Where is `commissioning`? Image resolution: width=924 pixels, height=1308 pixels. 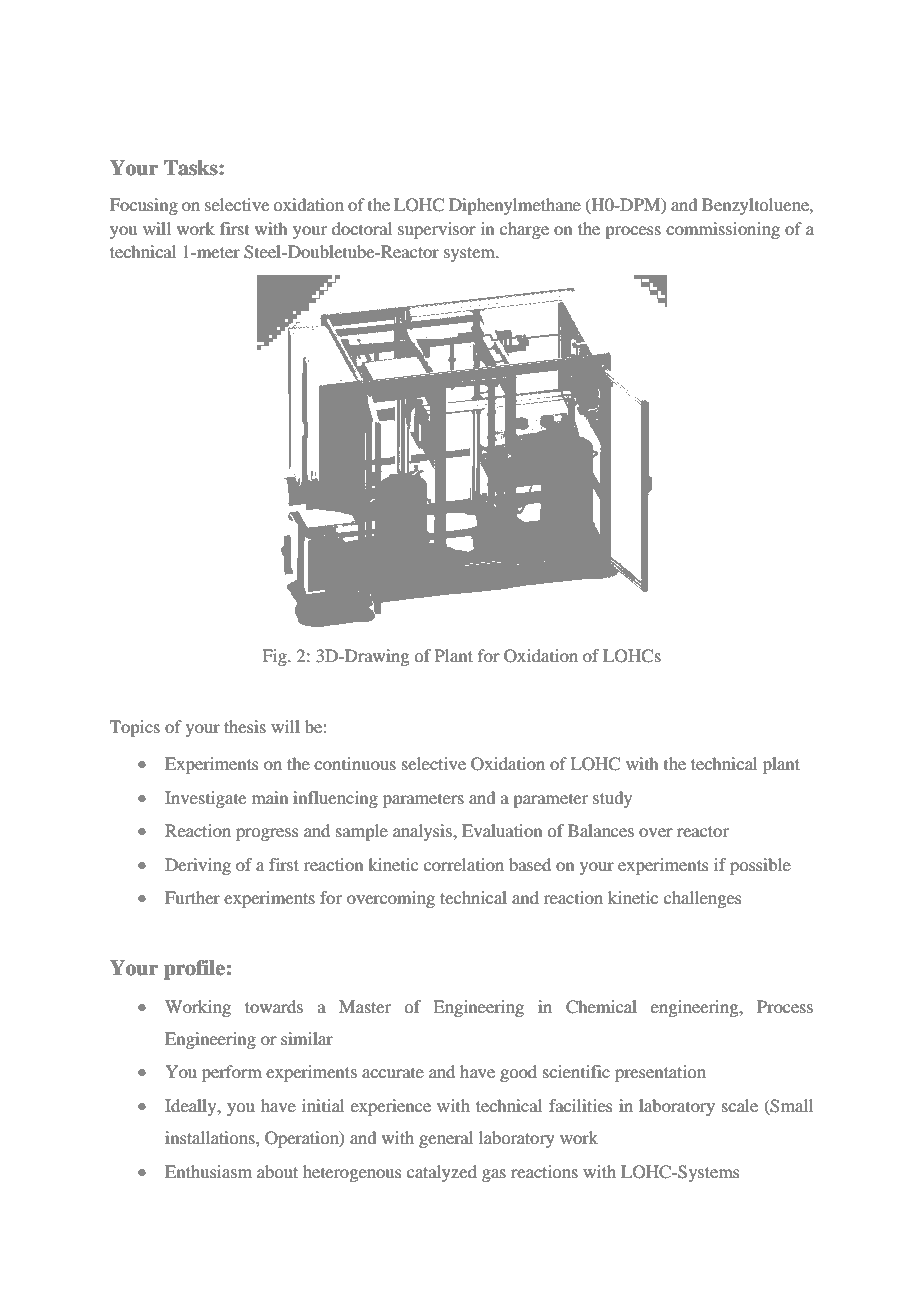 commissioning is located at coordinates (723, 230).
